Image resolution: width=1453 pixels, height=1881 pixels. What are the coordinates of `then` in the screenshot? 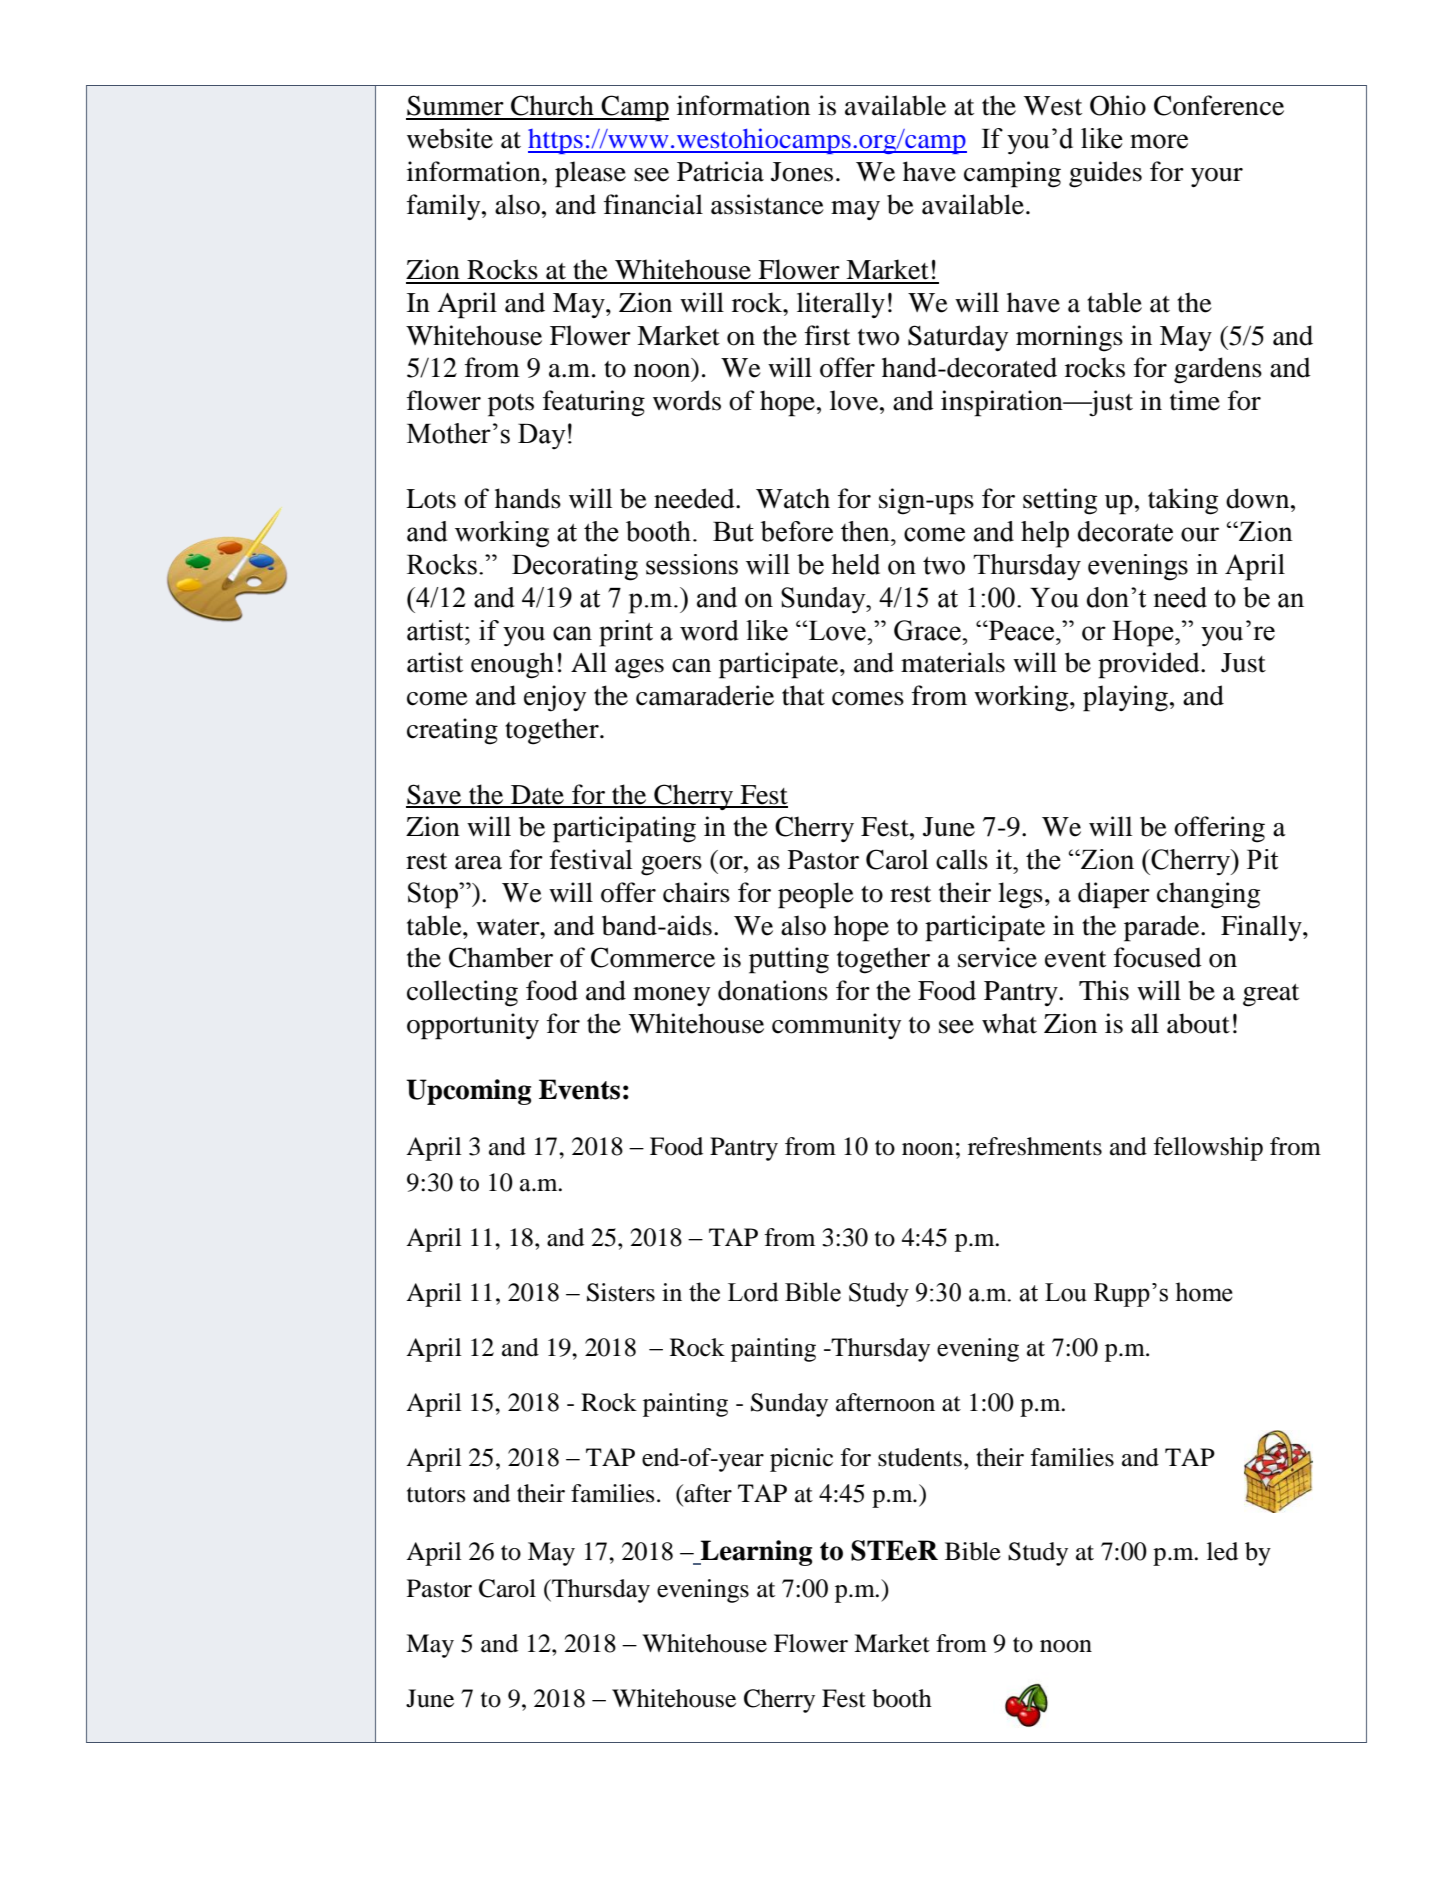 It's located at (866, 531).
